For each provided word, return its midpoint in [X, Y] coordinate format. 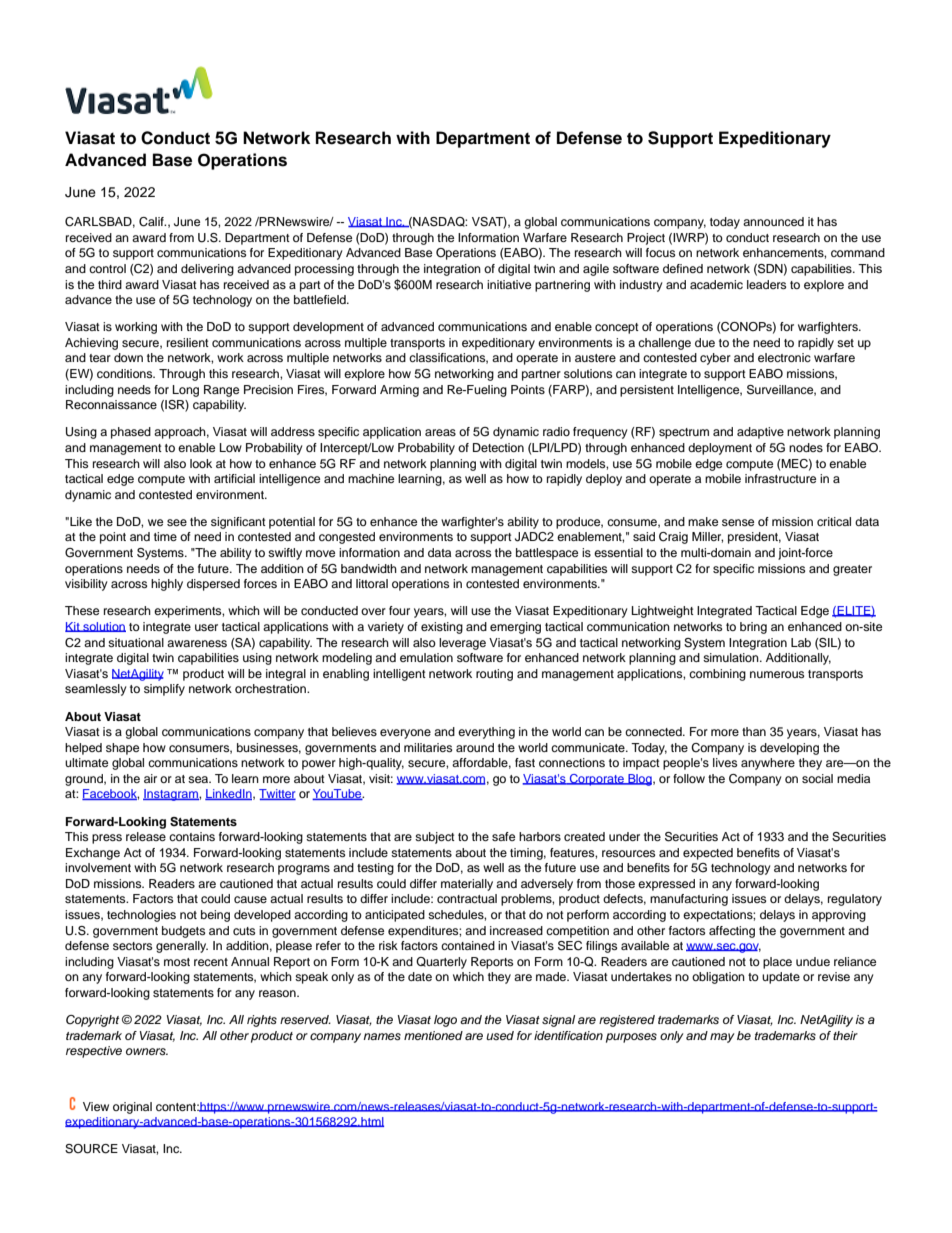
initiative [509, 284]
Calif [152, 222]
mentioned [433, 1035]
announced [773, 221]
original [132, 1108]
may [722, 1038]
